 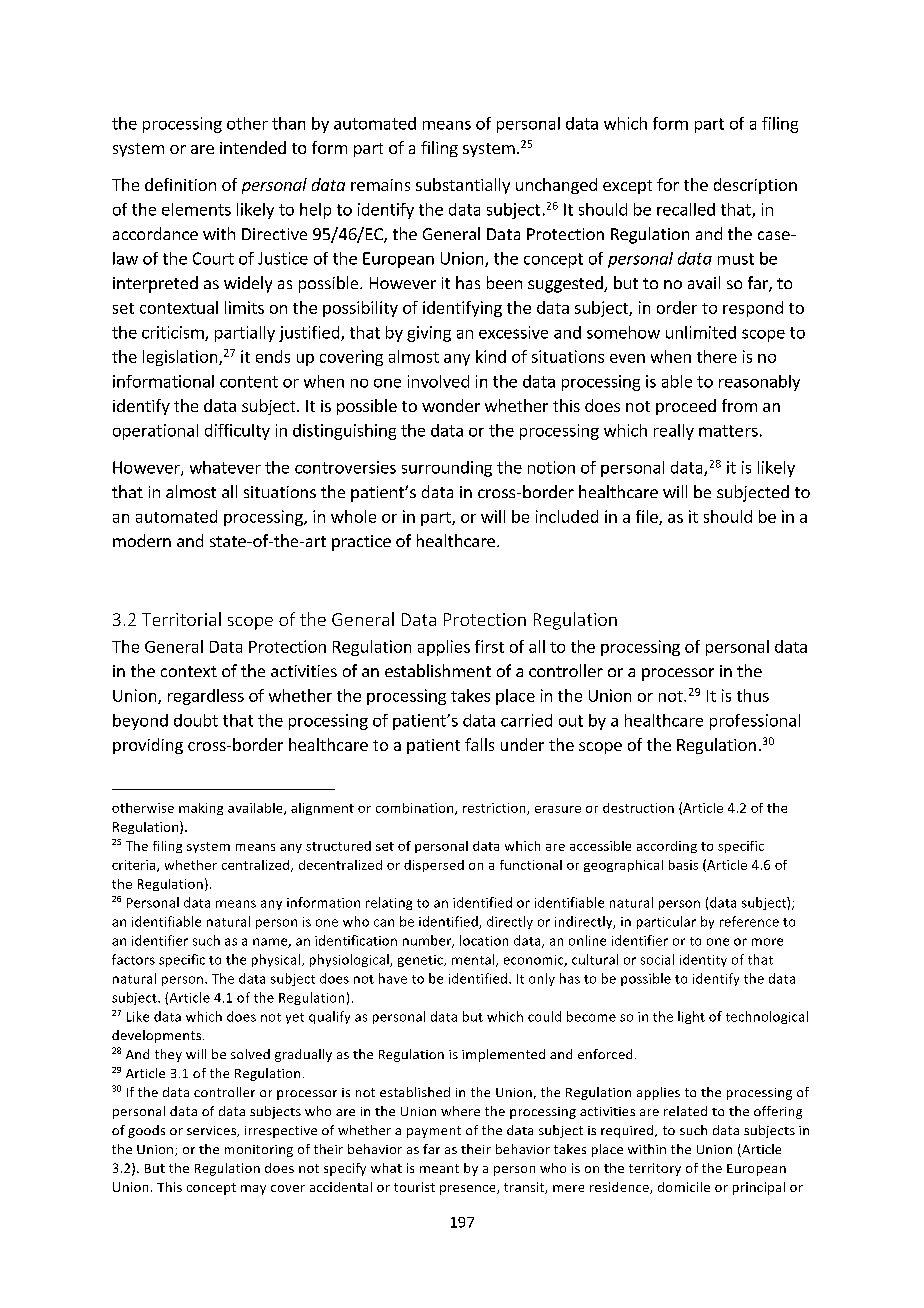 I want to click on falls, so click(x=479, y=744).
